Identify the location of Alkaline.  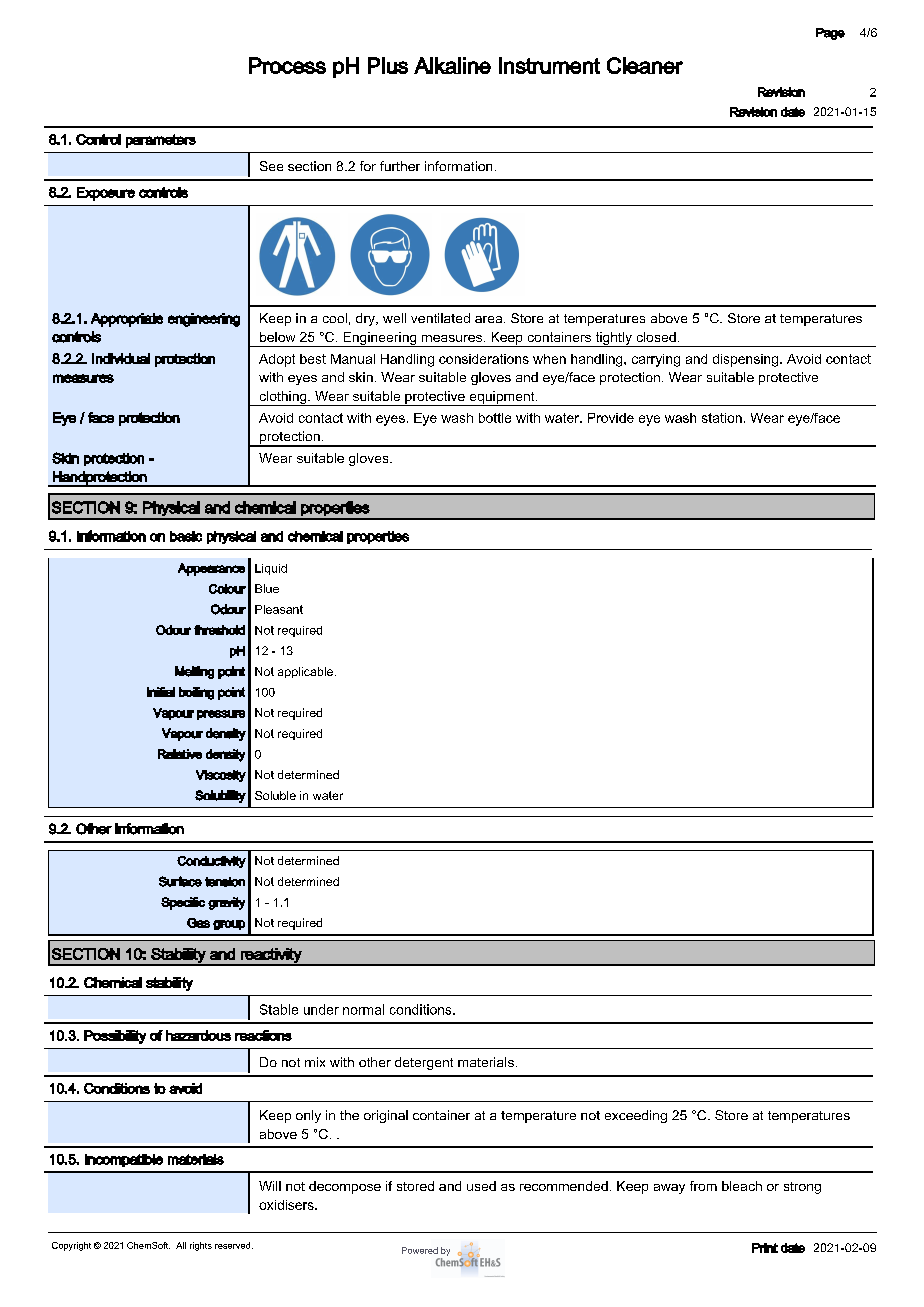
(452, 65).
